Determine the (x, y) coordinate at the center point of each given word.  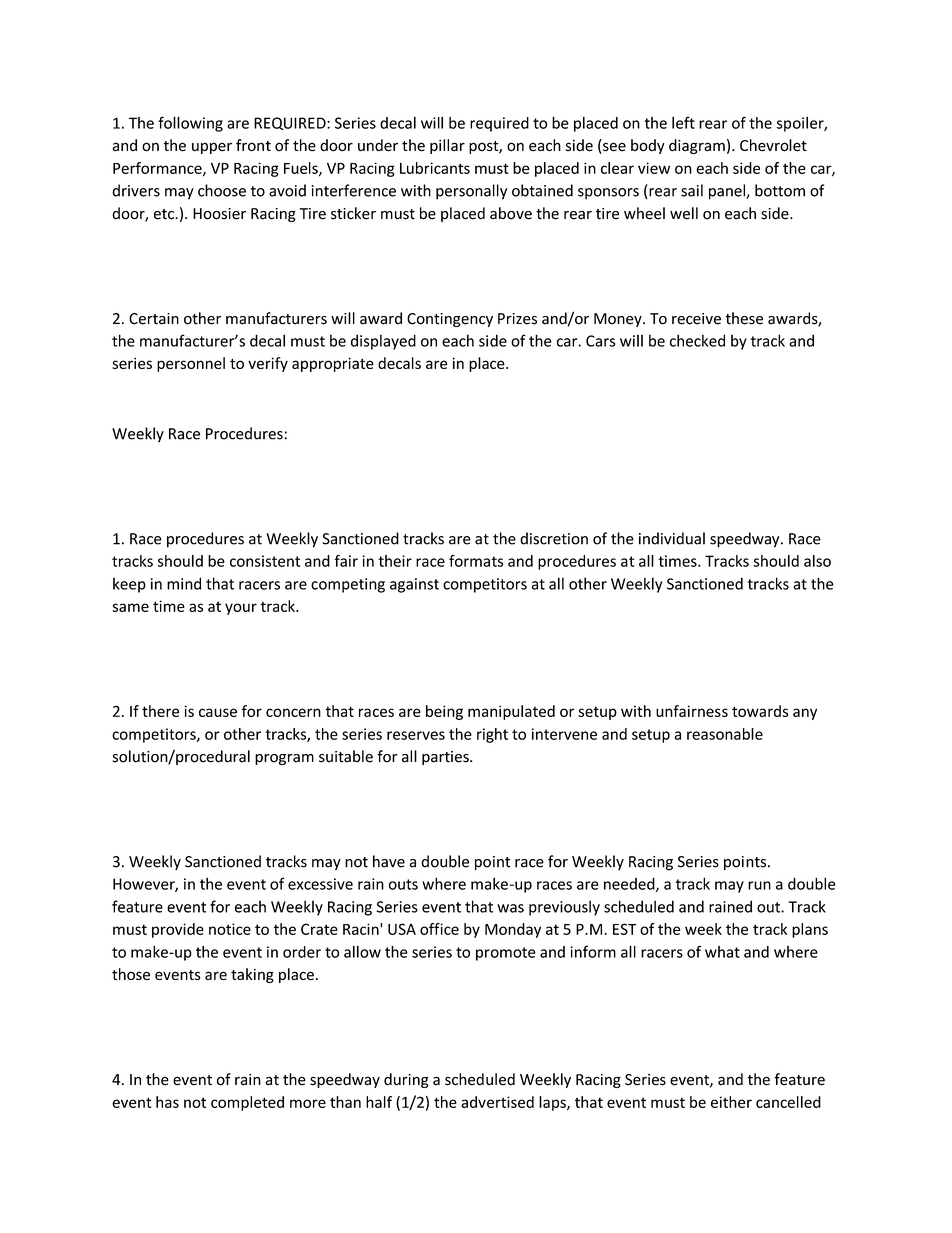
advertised (497, 1102)
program (284, 759)
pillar (447, 146)
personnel (191, 364)
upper (212, 148)
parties (446, 758)
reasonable (725, 734)
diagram (697, 146)
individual (672, 538)
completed (247, 1103)
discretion (554, 538)
